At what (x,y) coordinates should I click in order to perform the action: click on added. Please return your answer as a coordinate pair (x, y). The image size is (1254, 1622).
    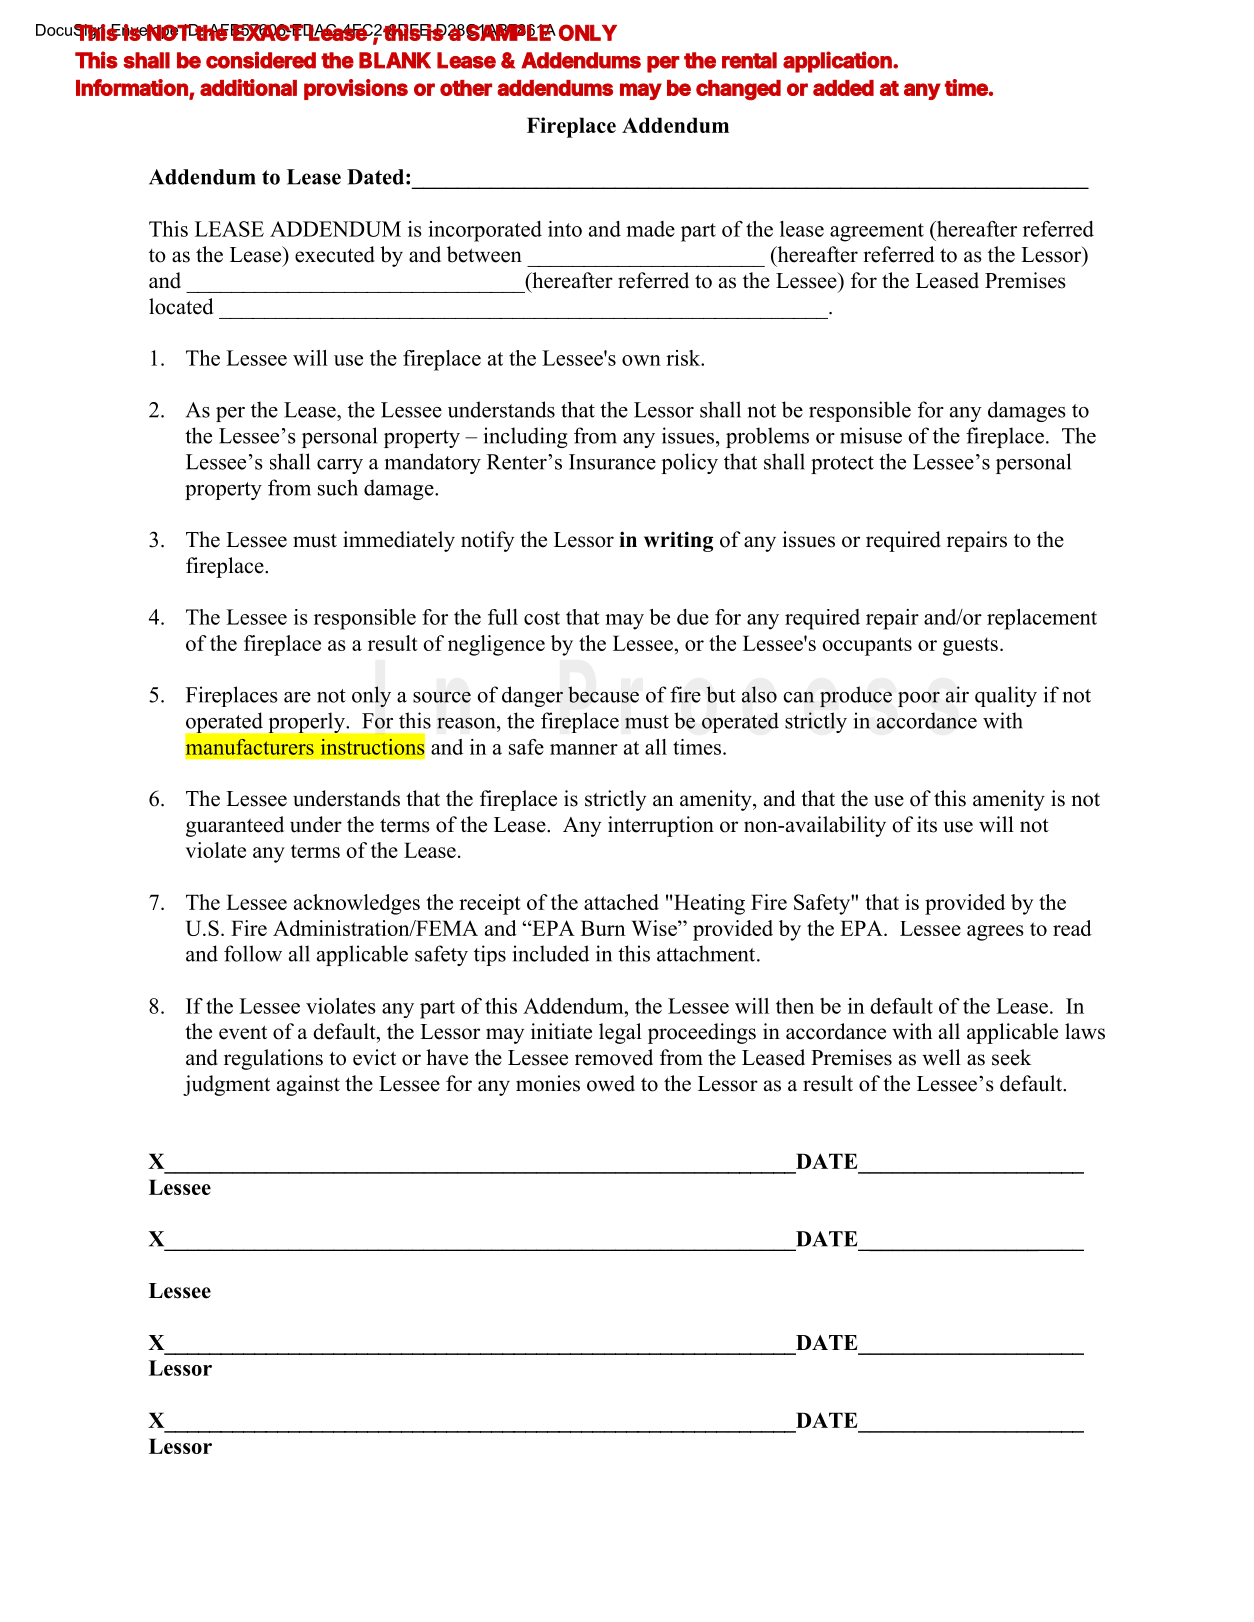
    Looking at the image, I should click on (843, 88).
